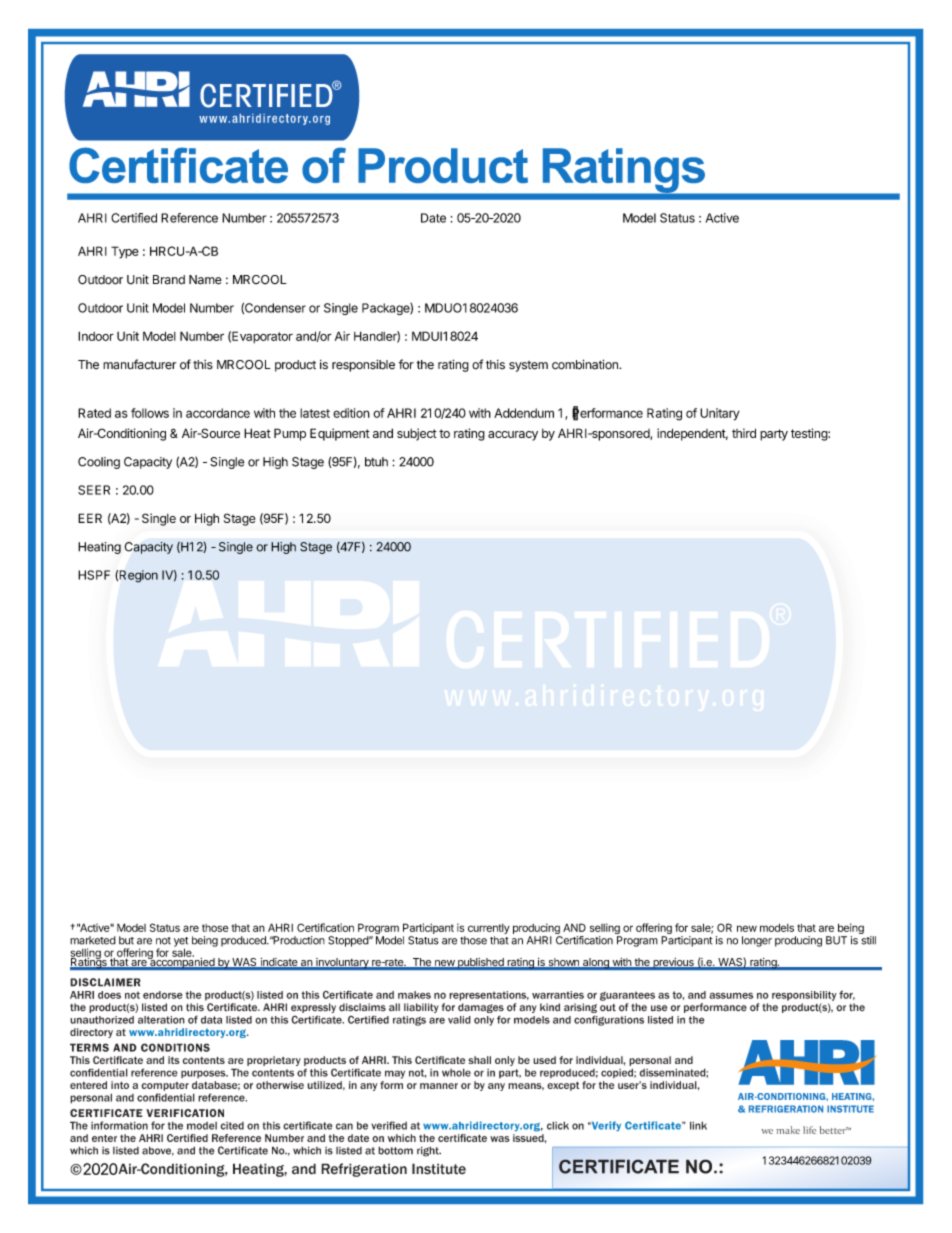 The image size is (952, 1233). What do you see at coordinates (757, 941) in the screenshot?
I see `longer` at bounding box center [757, 941].
